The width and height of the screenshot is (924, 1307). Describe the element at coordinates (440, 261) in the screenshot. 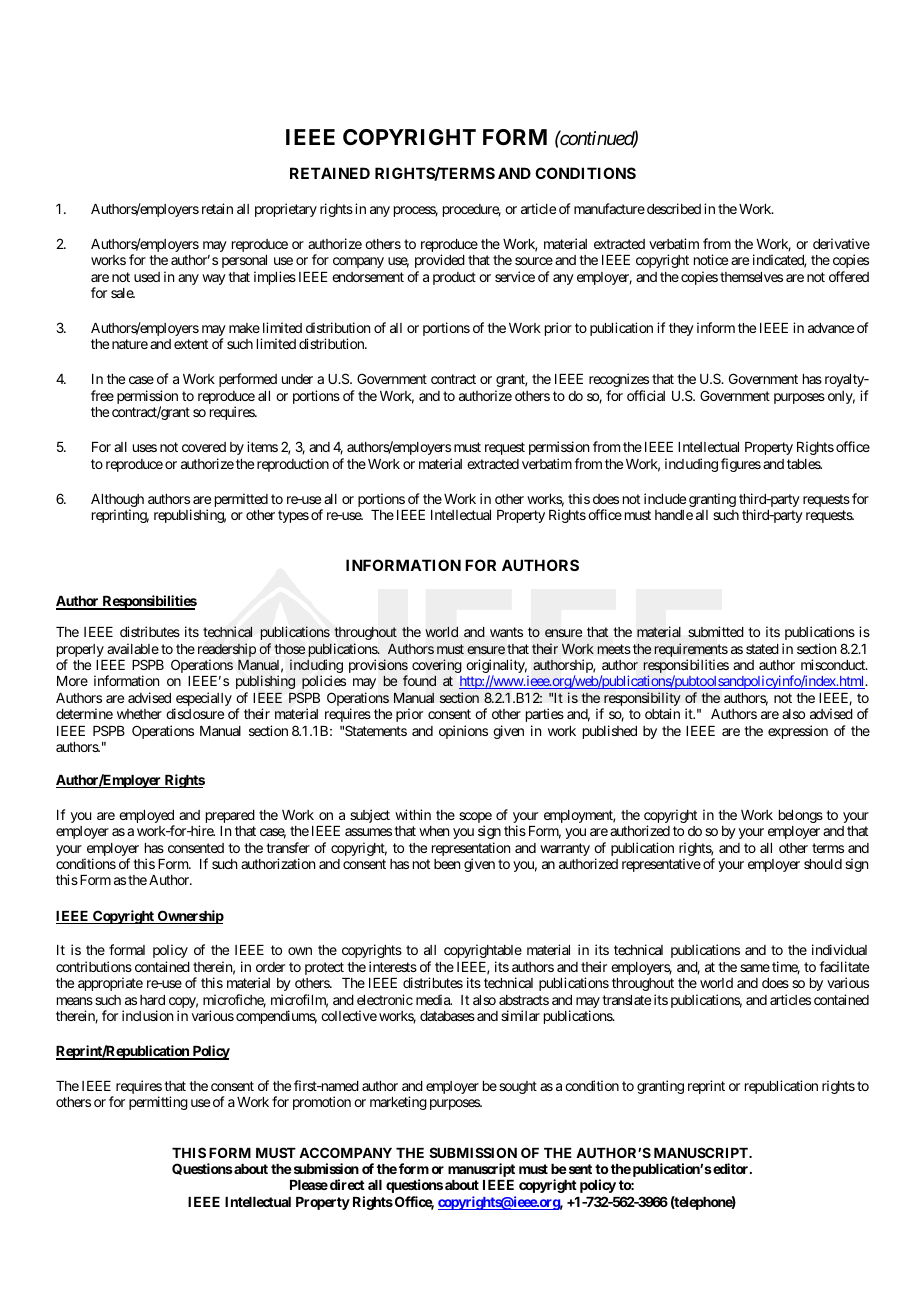

I see `provided` at that location.
